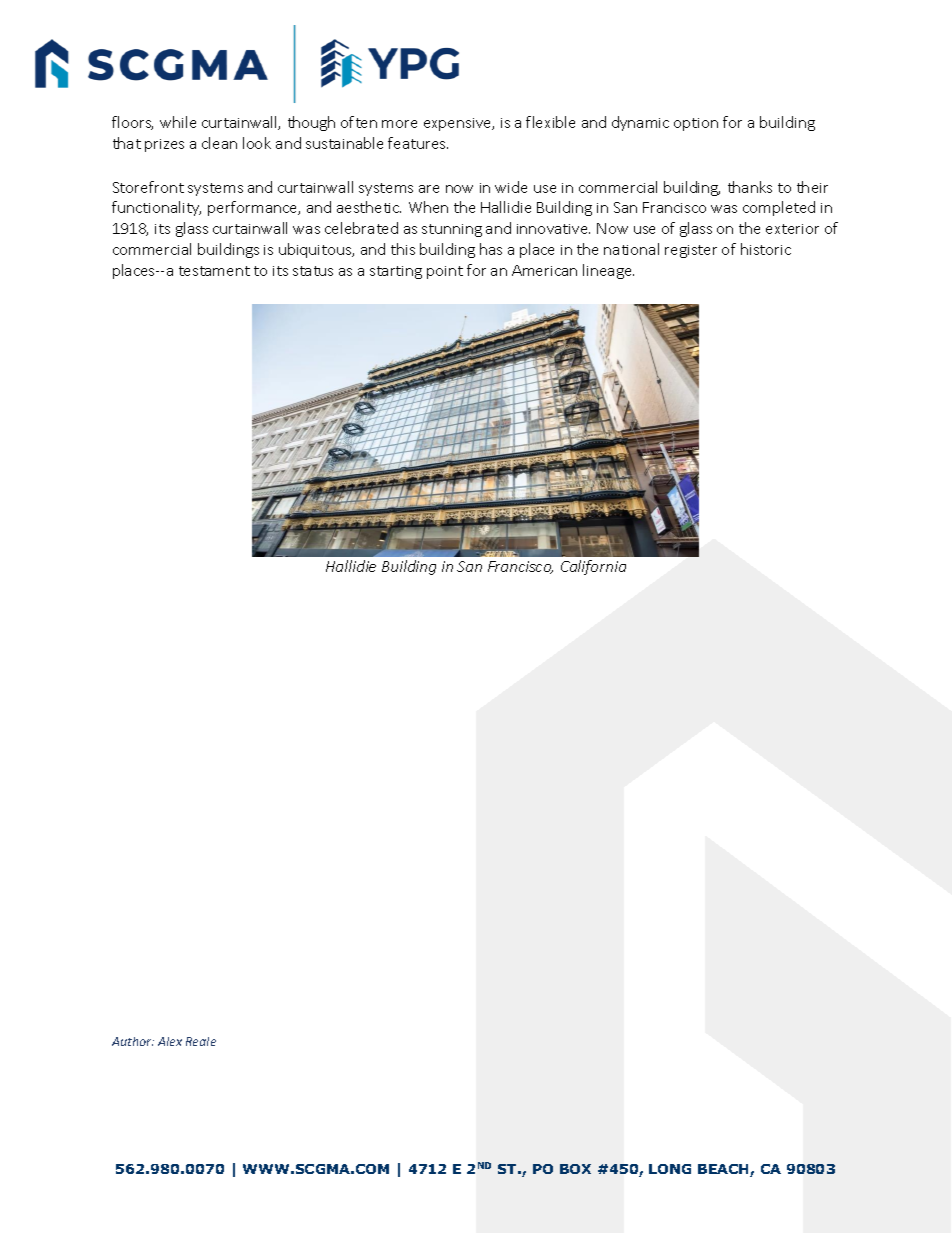 The width and height of the screenshot is (952, 1233). I want to click on features, so click(418, 143).
